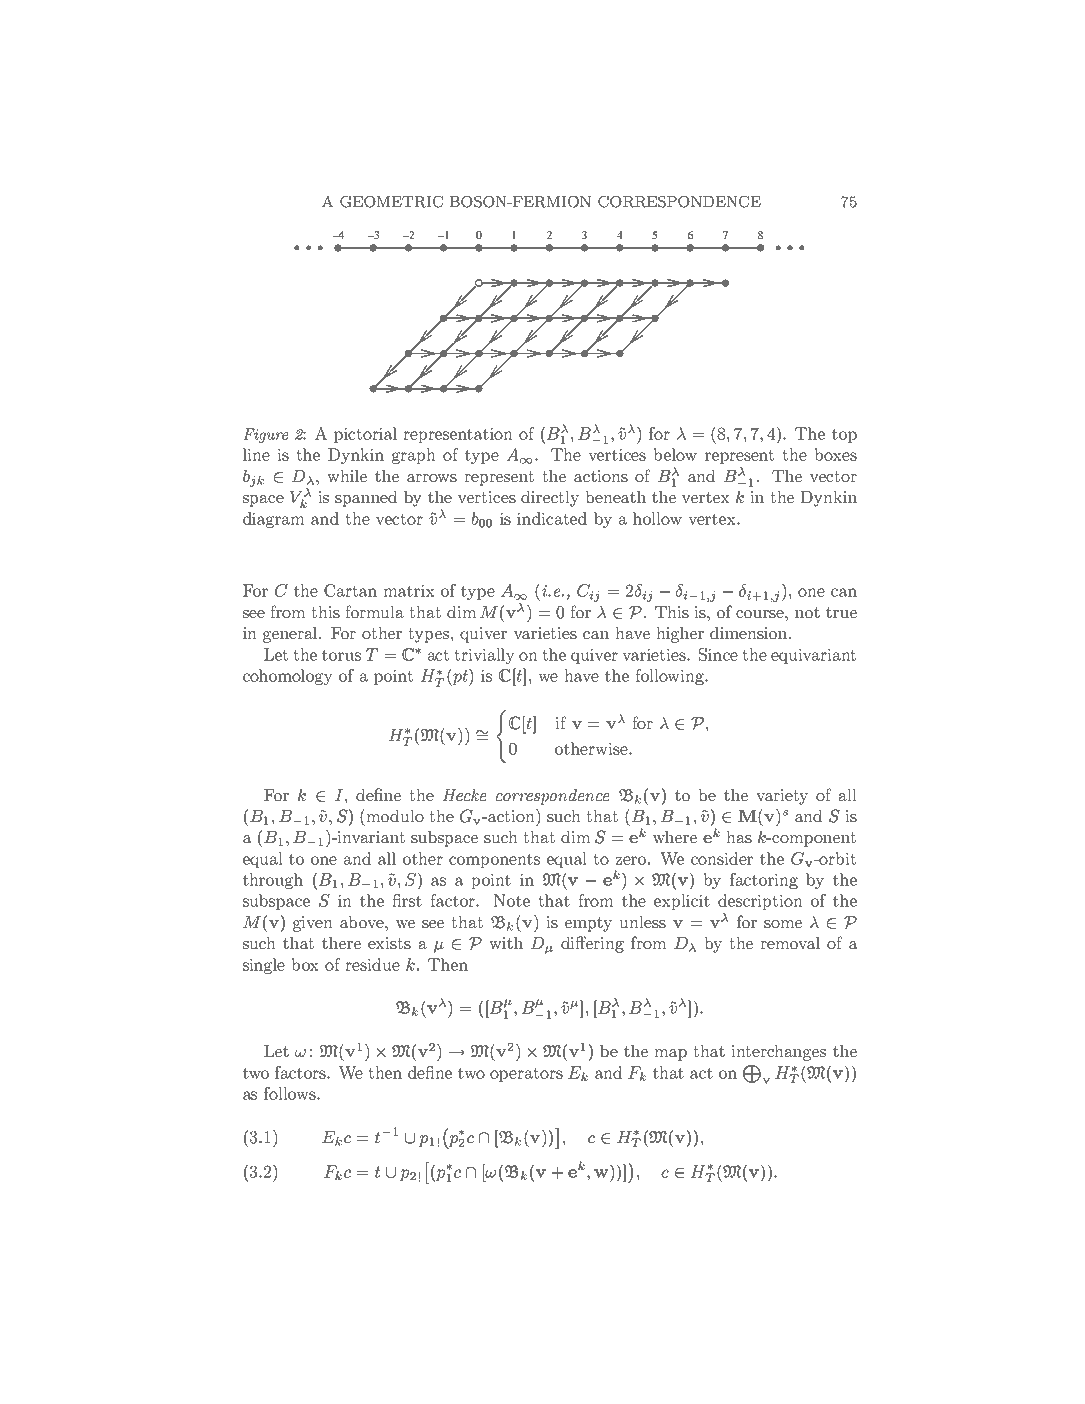 The height and width of the image is (1404, 1085). Describe the element at coordinates (341, 655) in the image. I see `torus` at that location.
